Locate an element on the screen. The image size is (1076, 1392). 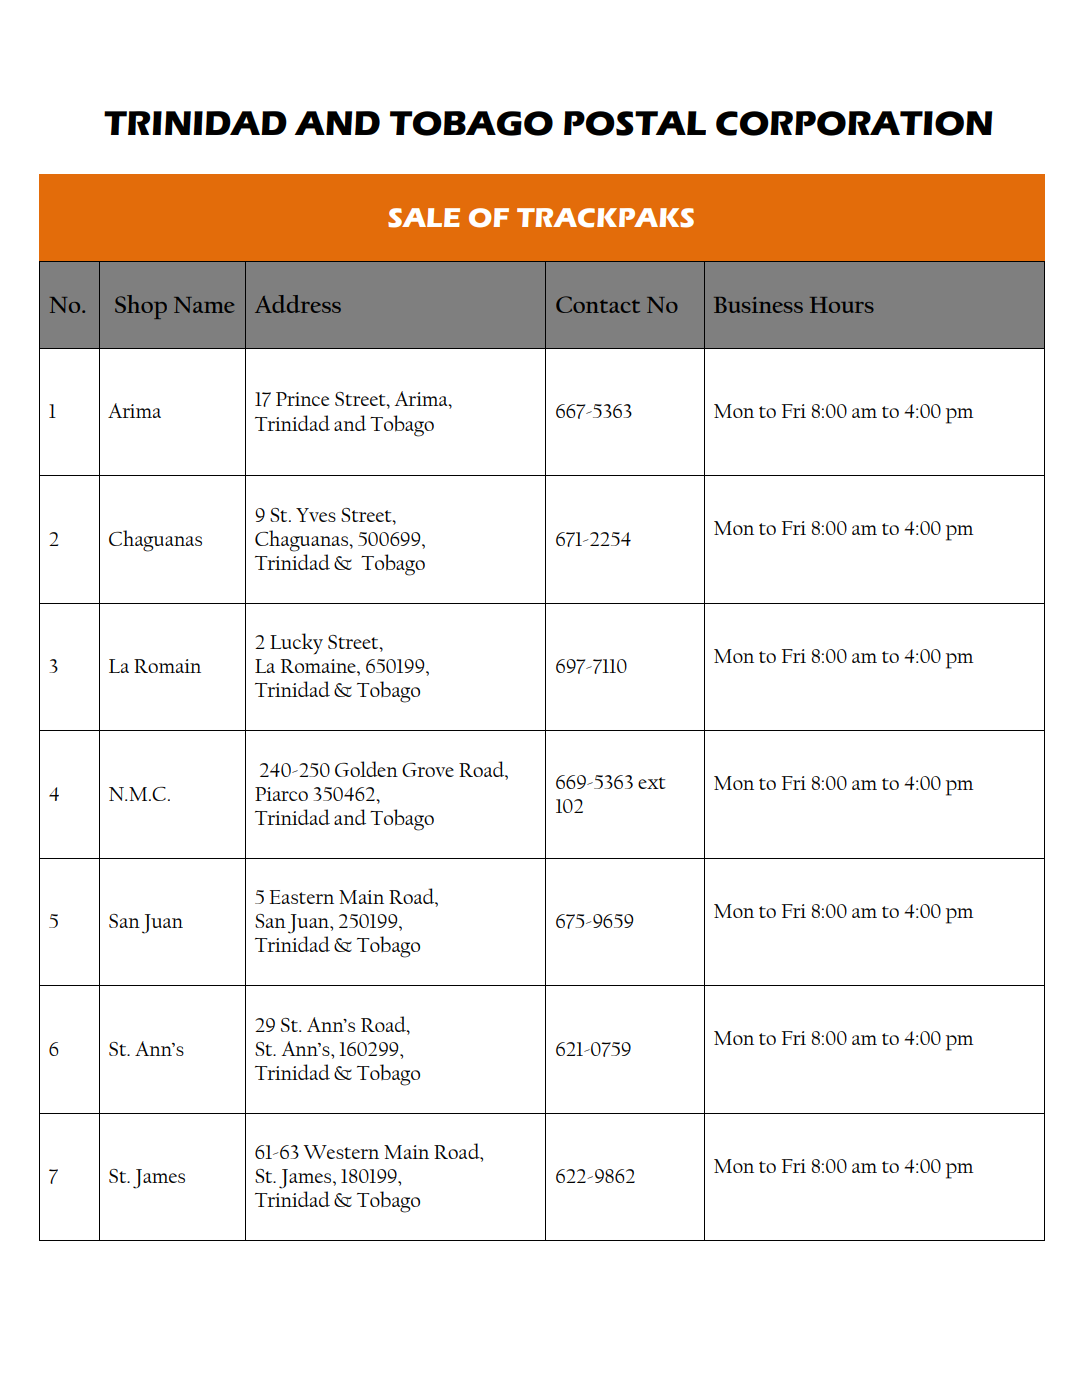
Name is located at coordinates (204, 305).
